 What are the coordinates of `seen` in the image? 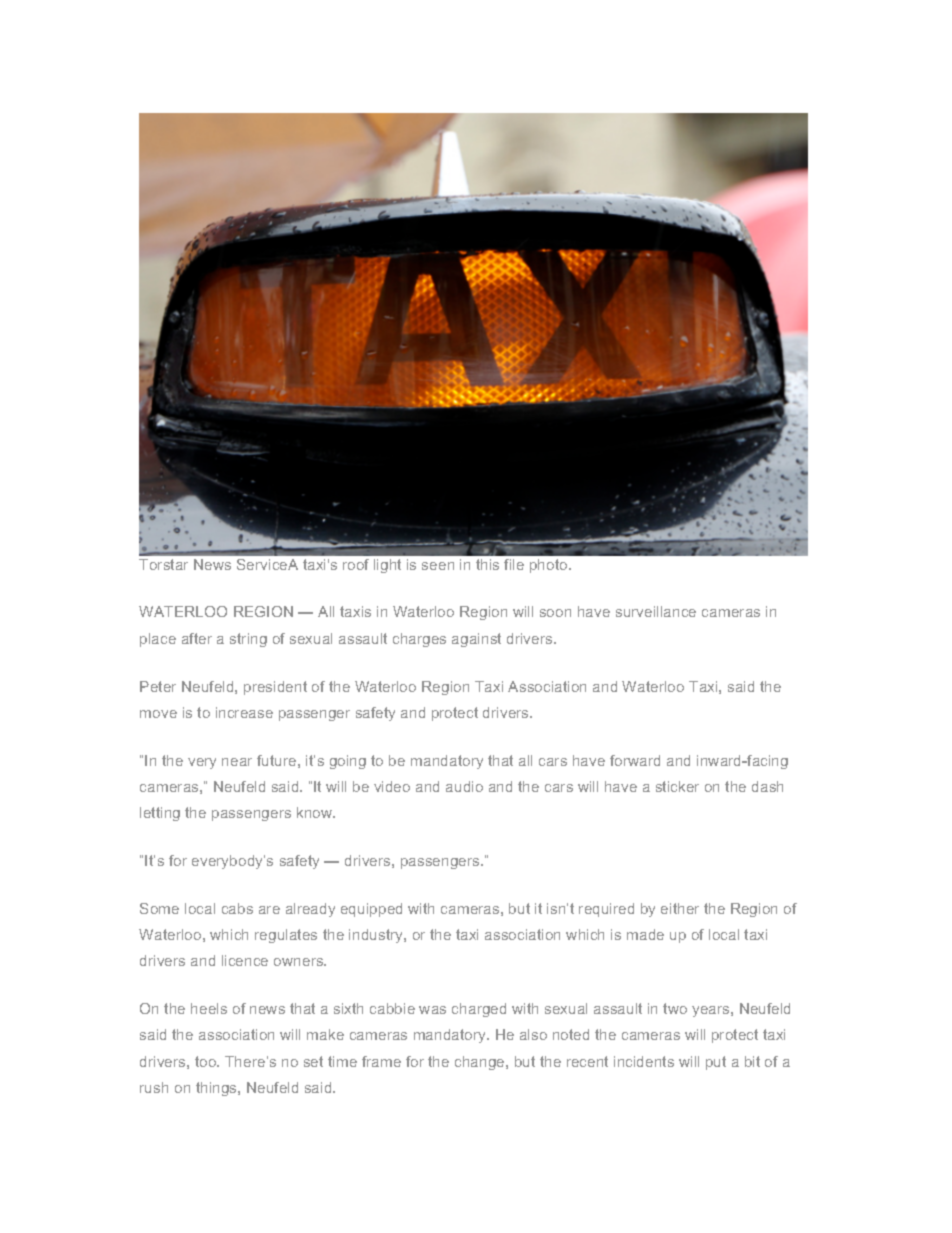 It's located at (438, 566).
